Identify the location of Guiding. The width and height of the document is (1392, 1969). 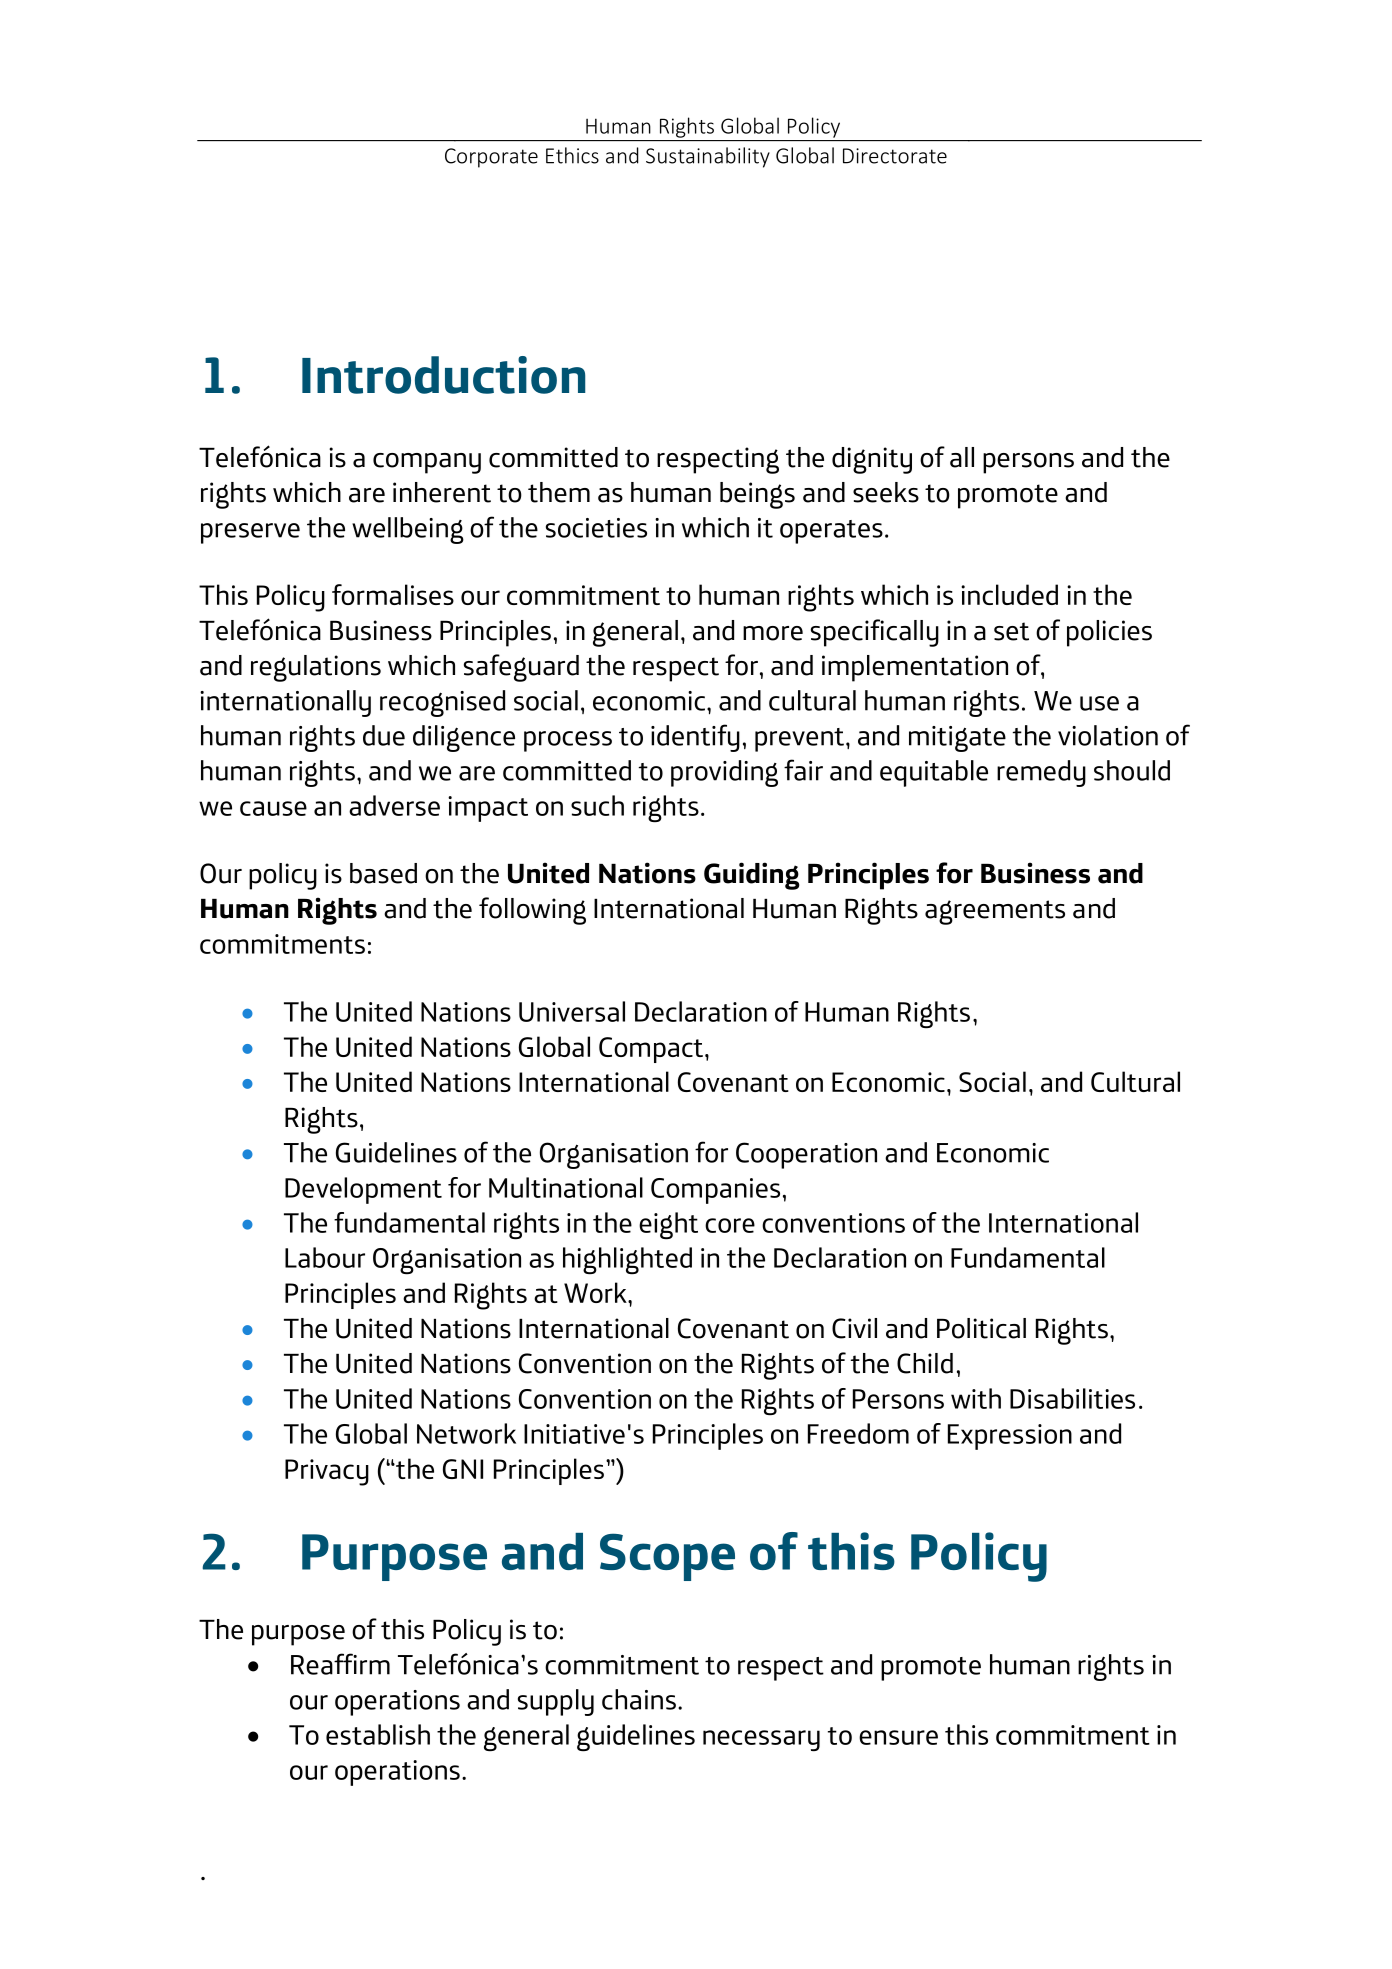
(752, 876).
